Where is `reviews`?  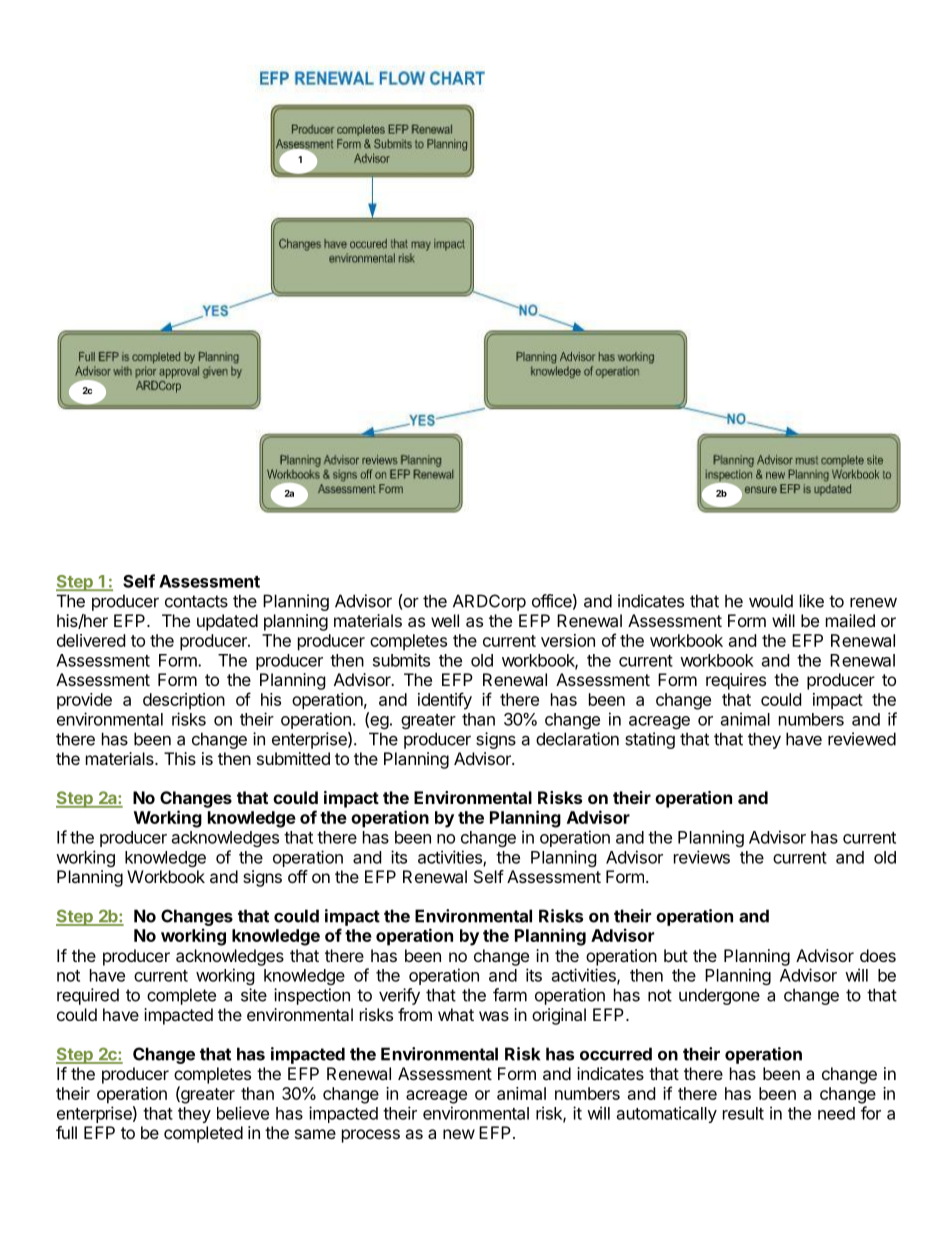
reviews is located at coordinates (702, 857).
